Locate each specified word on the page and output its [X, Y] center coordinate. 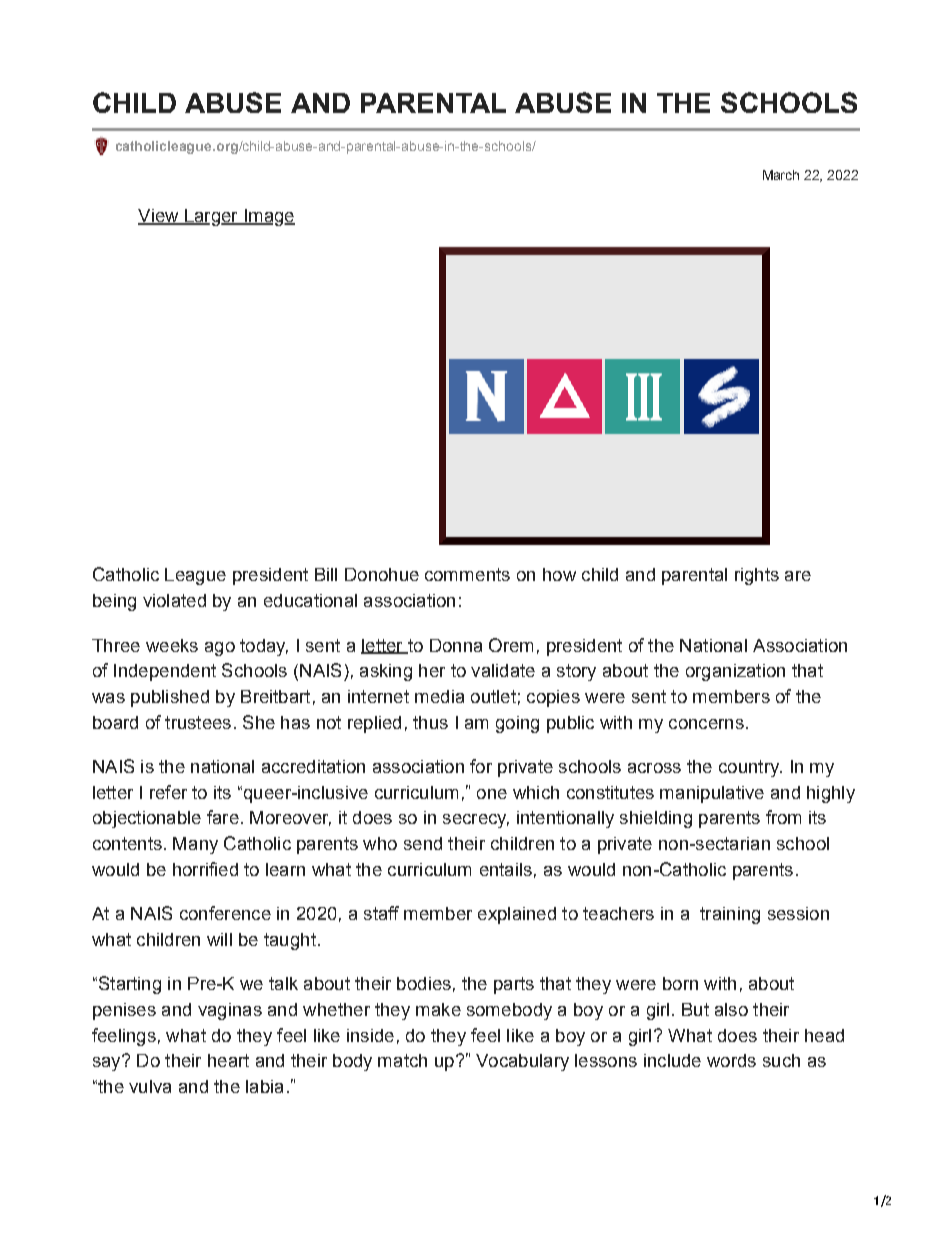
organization [735, 672]
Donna [456, 645]
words [731, 1060]
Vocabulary [522, 1062]
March [781, 175]
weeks [172, 645]
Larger [211, 217]
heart [228, 1060]
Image [268, 217]
